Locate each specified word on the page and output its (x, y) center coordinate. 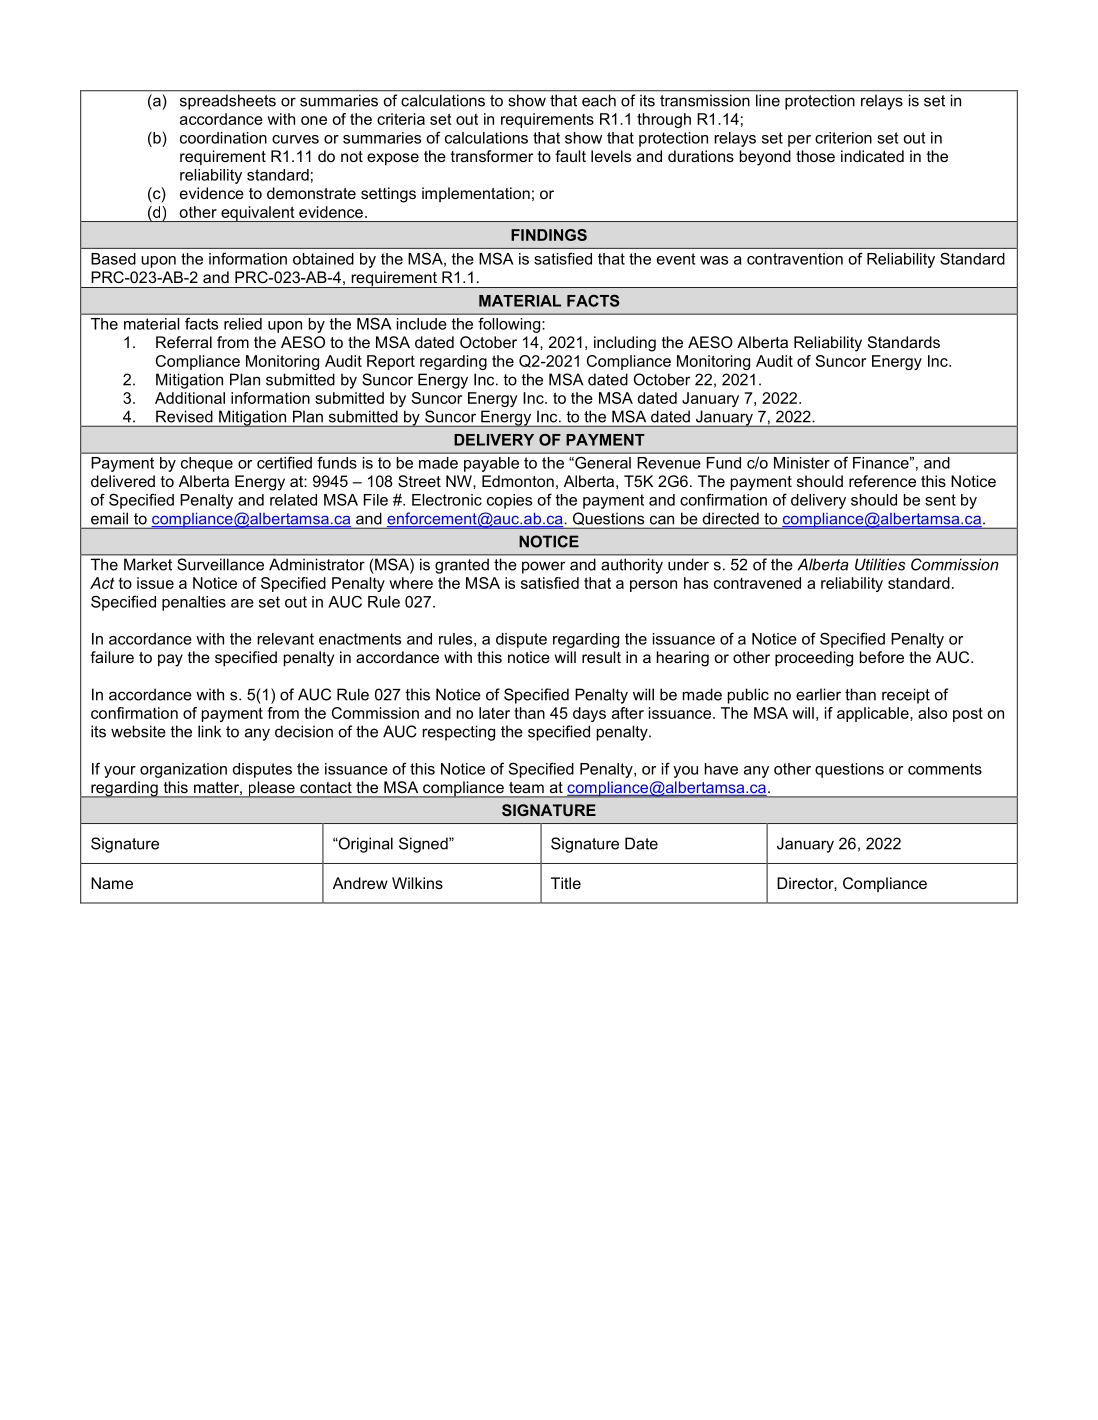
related (293, 500)
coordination (223, 138)
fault (570, 156)
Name (112, 883)
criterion (843, 138)
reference (882, 481)
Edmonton (518, 481)
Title (566, 883)
